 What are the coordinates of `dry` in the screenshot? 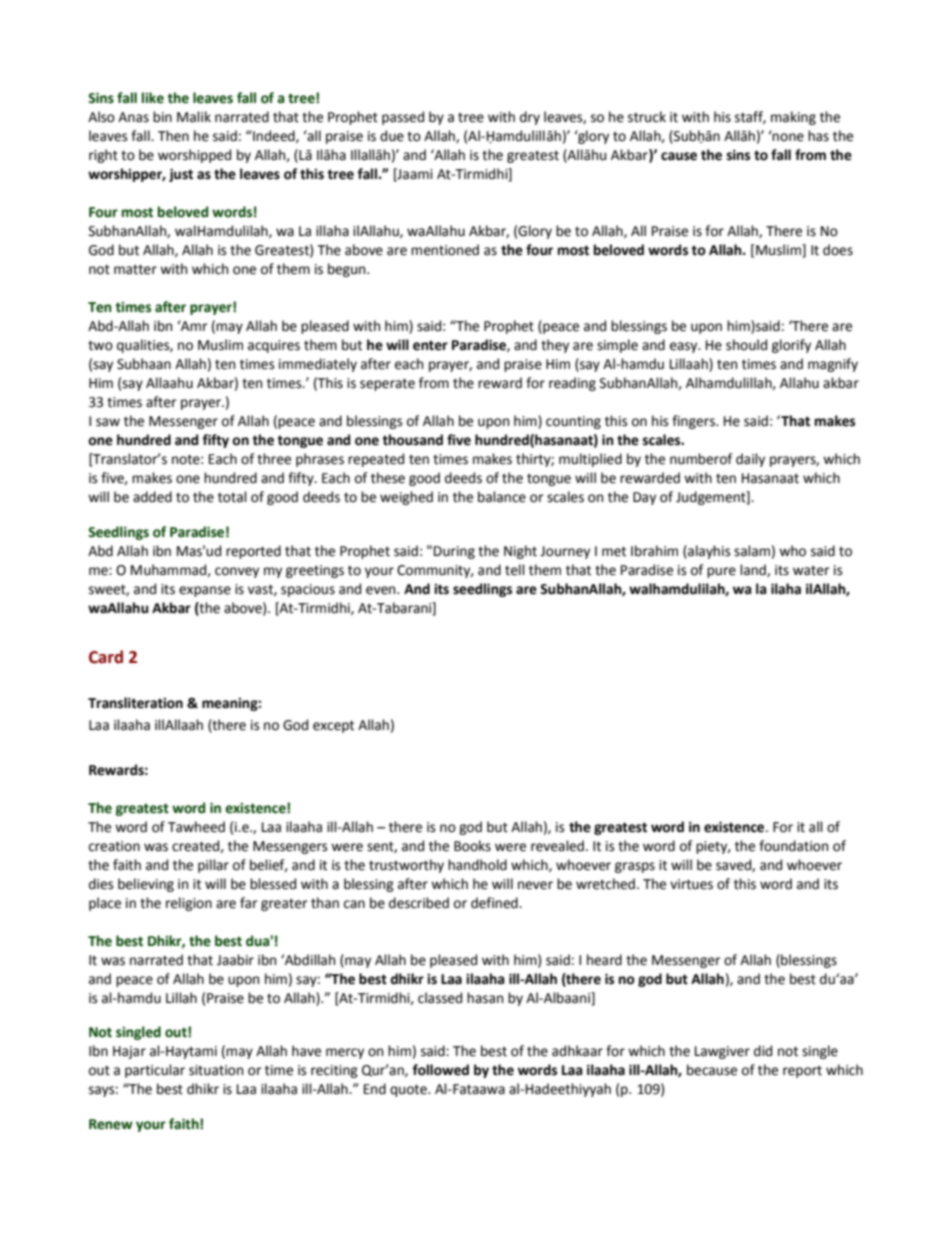 It's located at (530, 118).
